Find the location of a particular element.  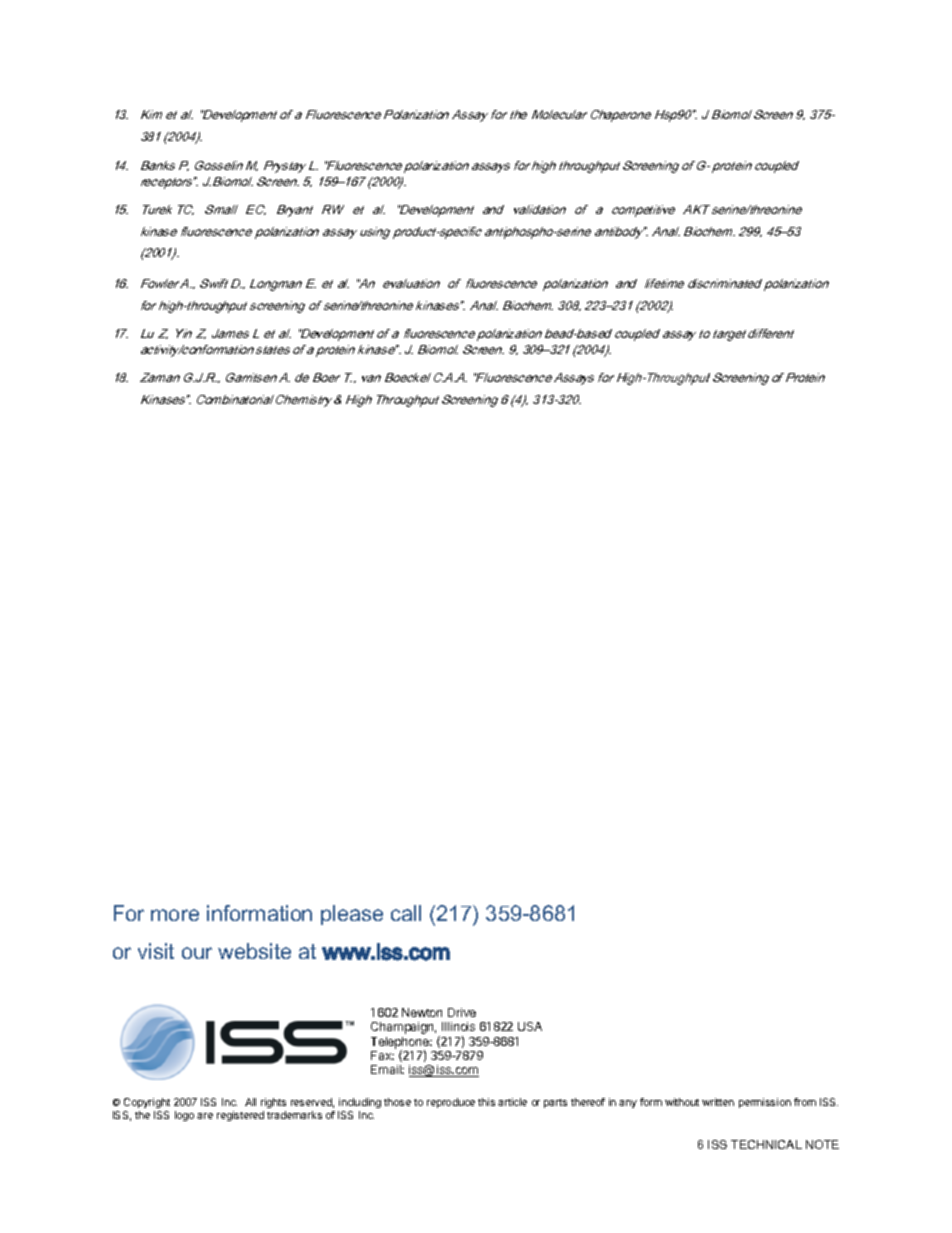

Illinois is located at coordinates (458, 1026).
